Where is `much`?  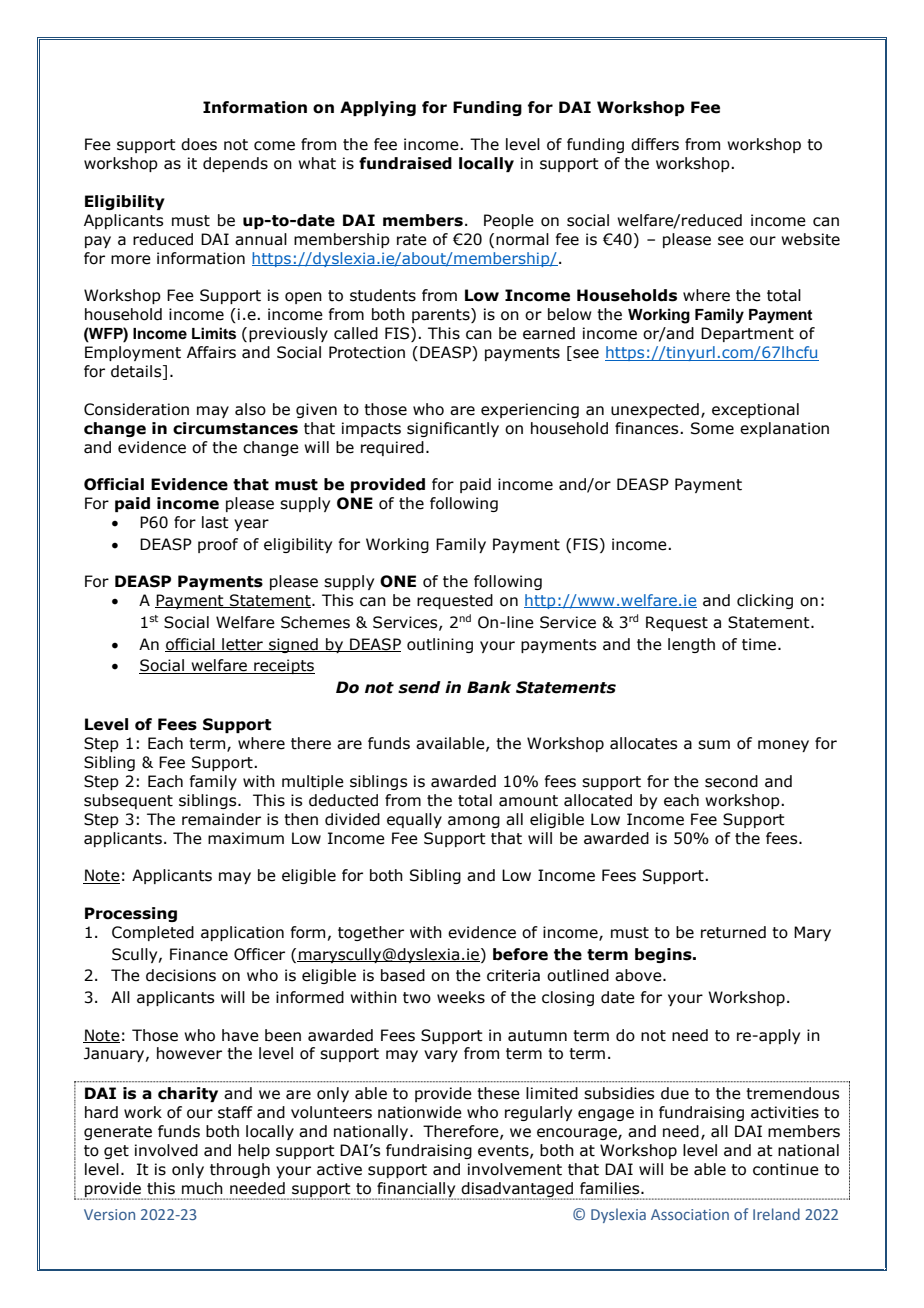
much is located at coordinates (202, 1188).
